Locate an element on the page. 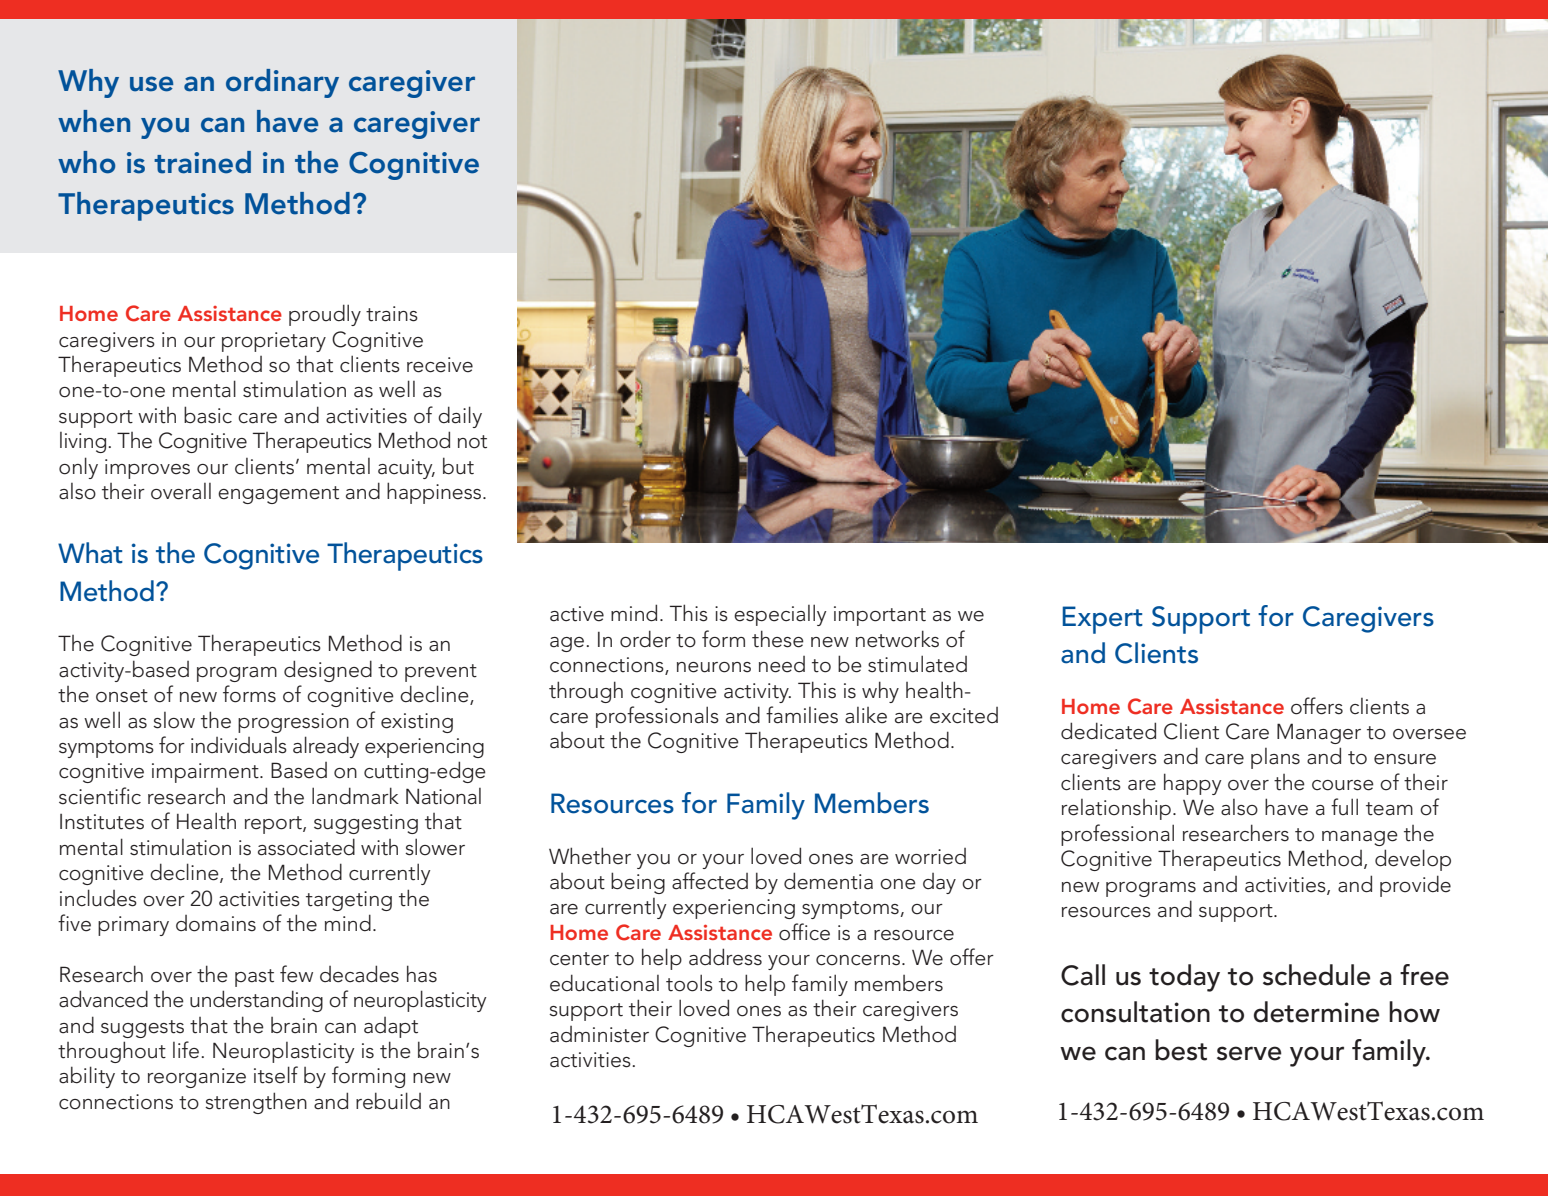 This image has height=1196, width=1548. trained is located at coordinates (202, 162).
